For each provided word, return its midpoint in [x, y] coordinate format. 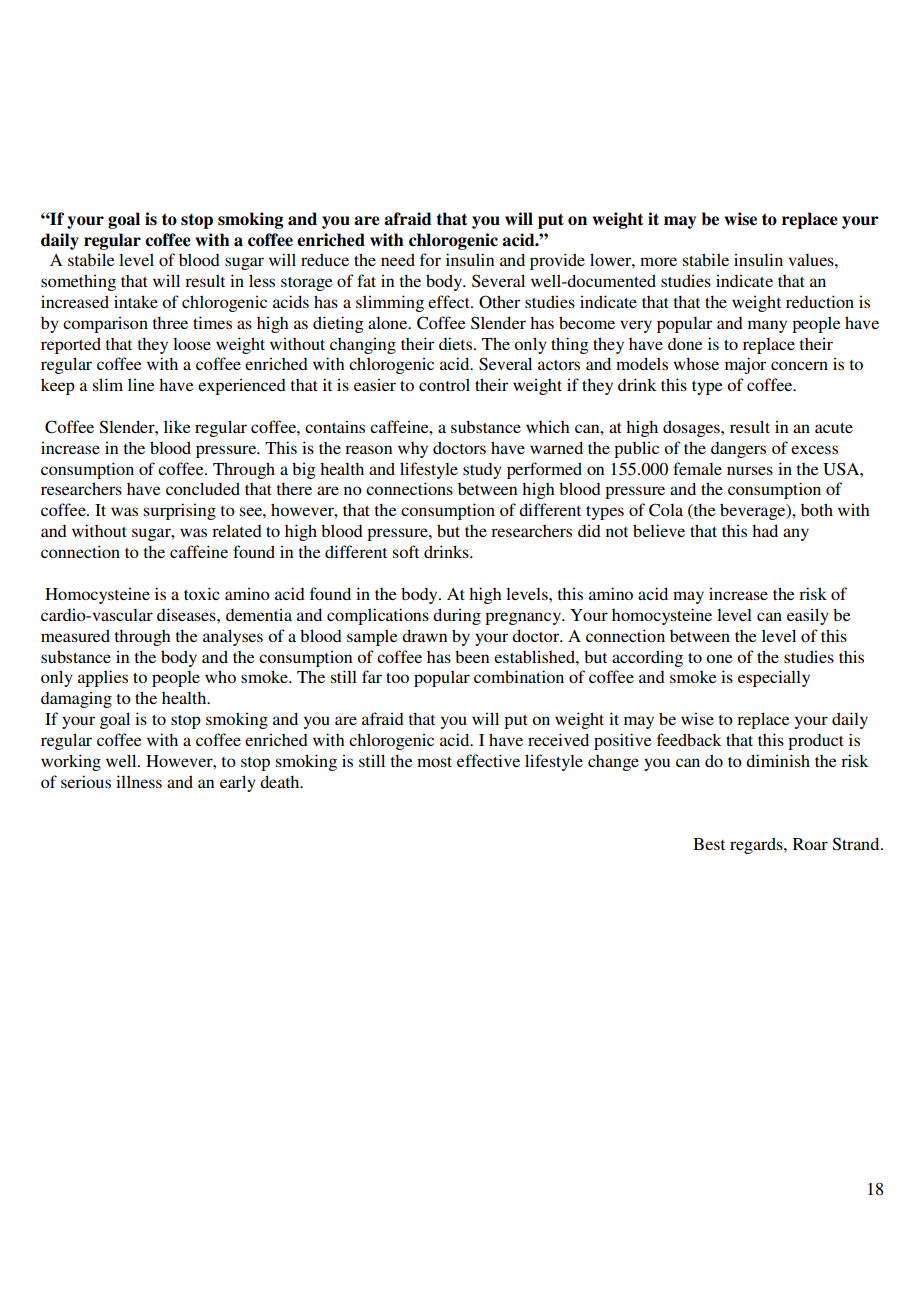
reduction [820, 301]
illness [139, 781]
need [398, 259]
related [237, 530]
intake [136, 301]
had [765, 530]
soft [406, 551]
